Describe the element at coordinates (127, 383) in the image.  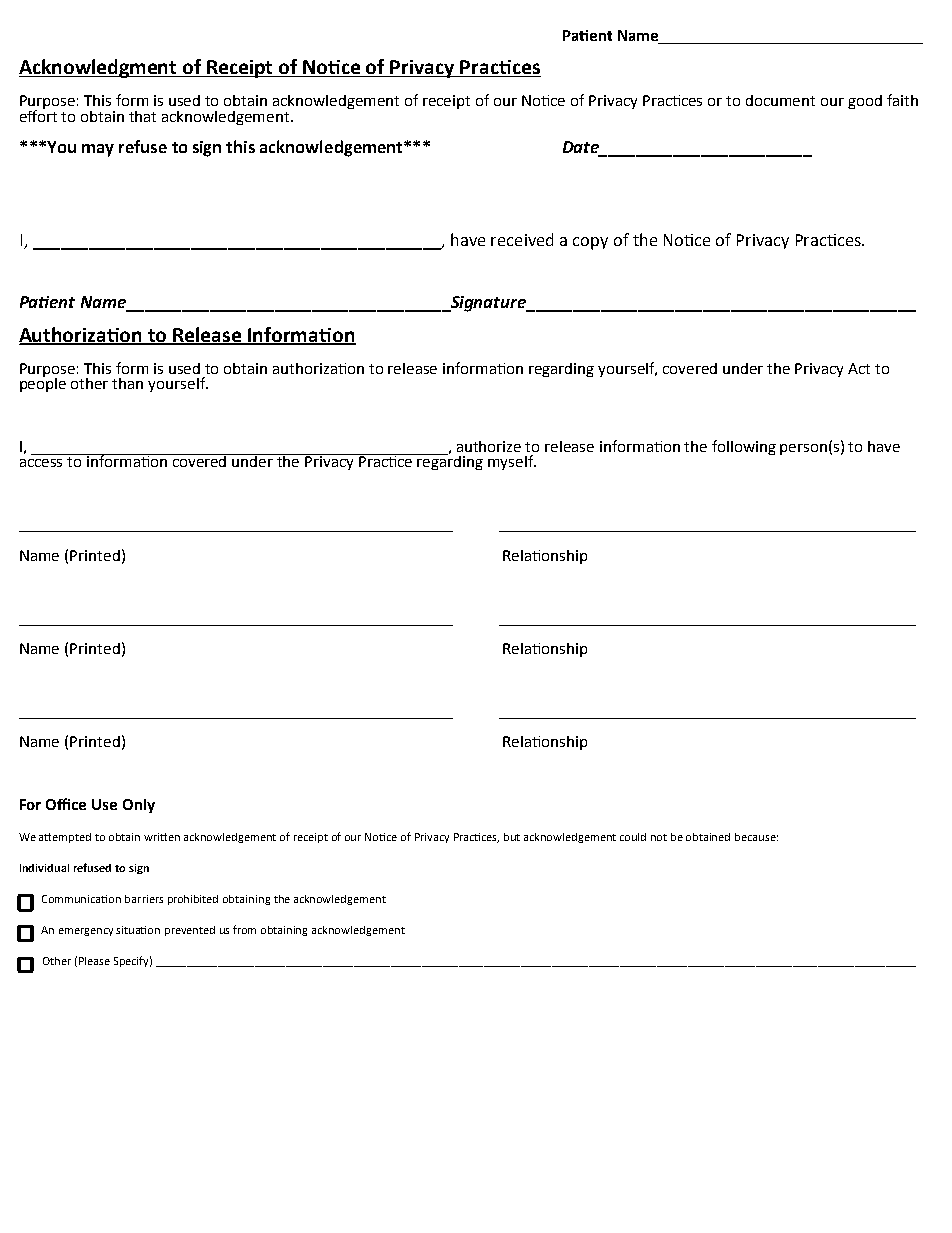
I see `than` at that location.
